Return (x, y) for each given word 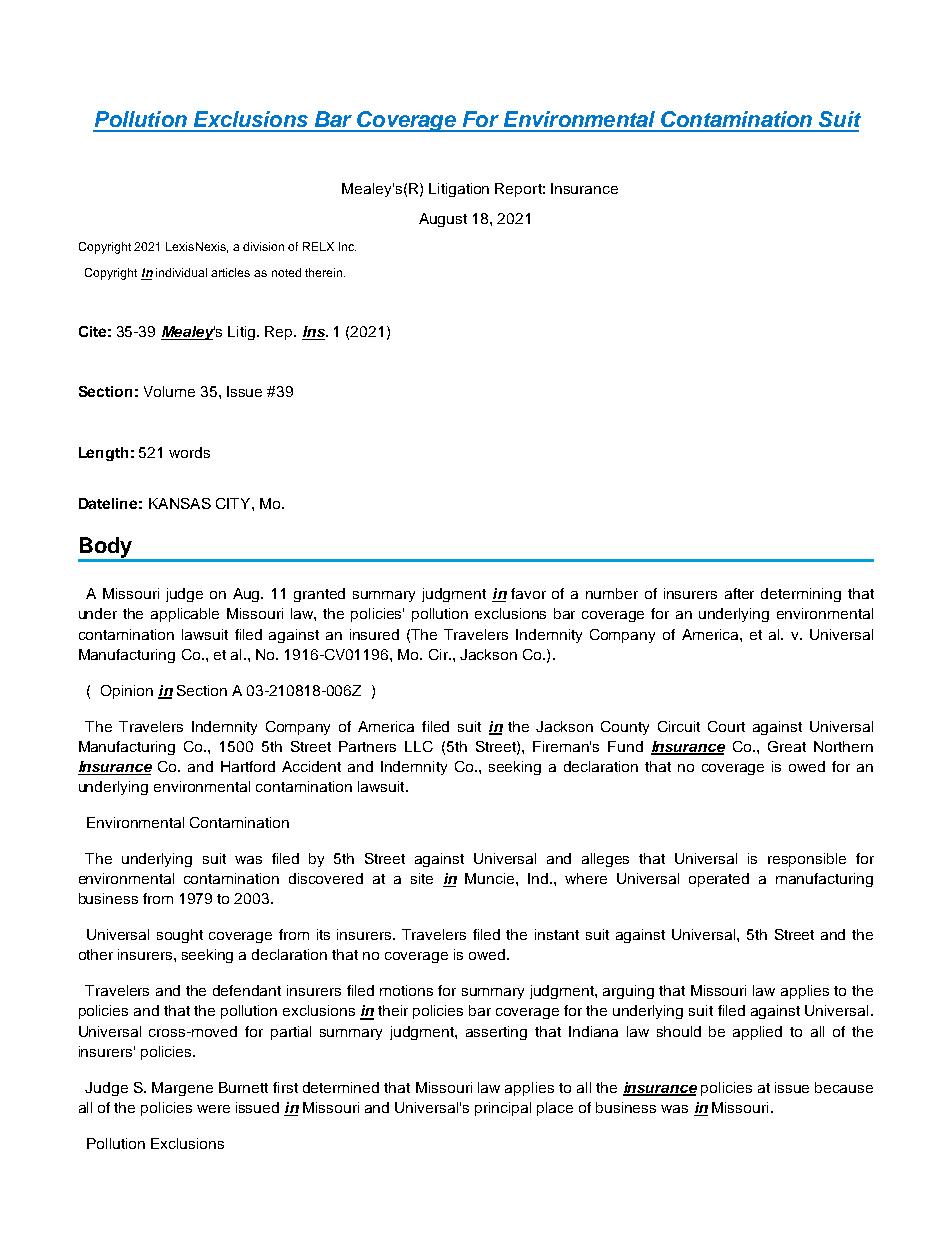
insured (374, 634)
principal (503, 1109)
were (213, 1109)
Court (726, 726)
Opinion (127, 692)
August (443, 220)
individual (181, 272)
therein (325, 272)
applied (757, 1033)
